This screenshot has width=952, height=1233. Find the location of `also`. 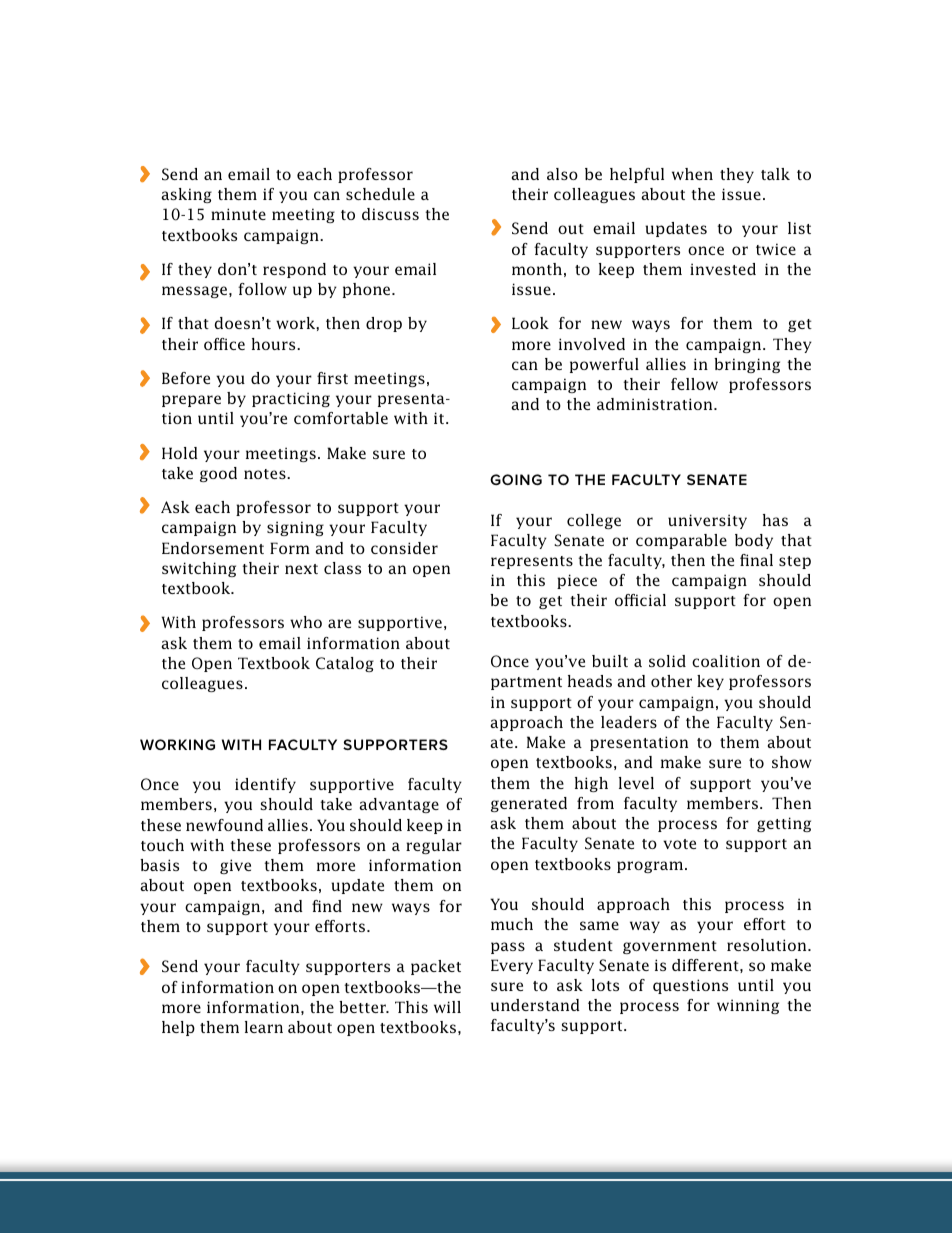

also is located at coordinates (562, 174).
